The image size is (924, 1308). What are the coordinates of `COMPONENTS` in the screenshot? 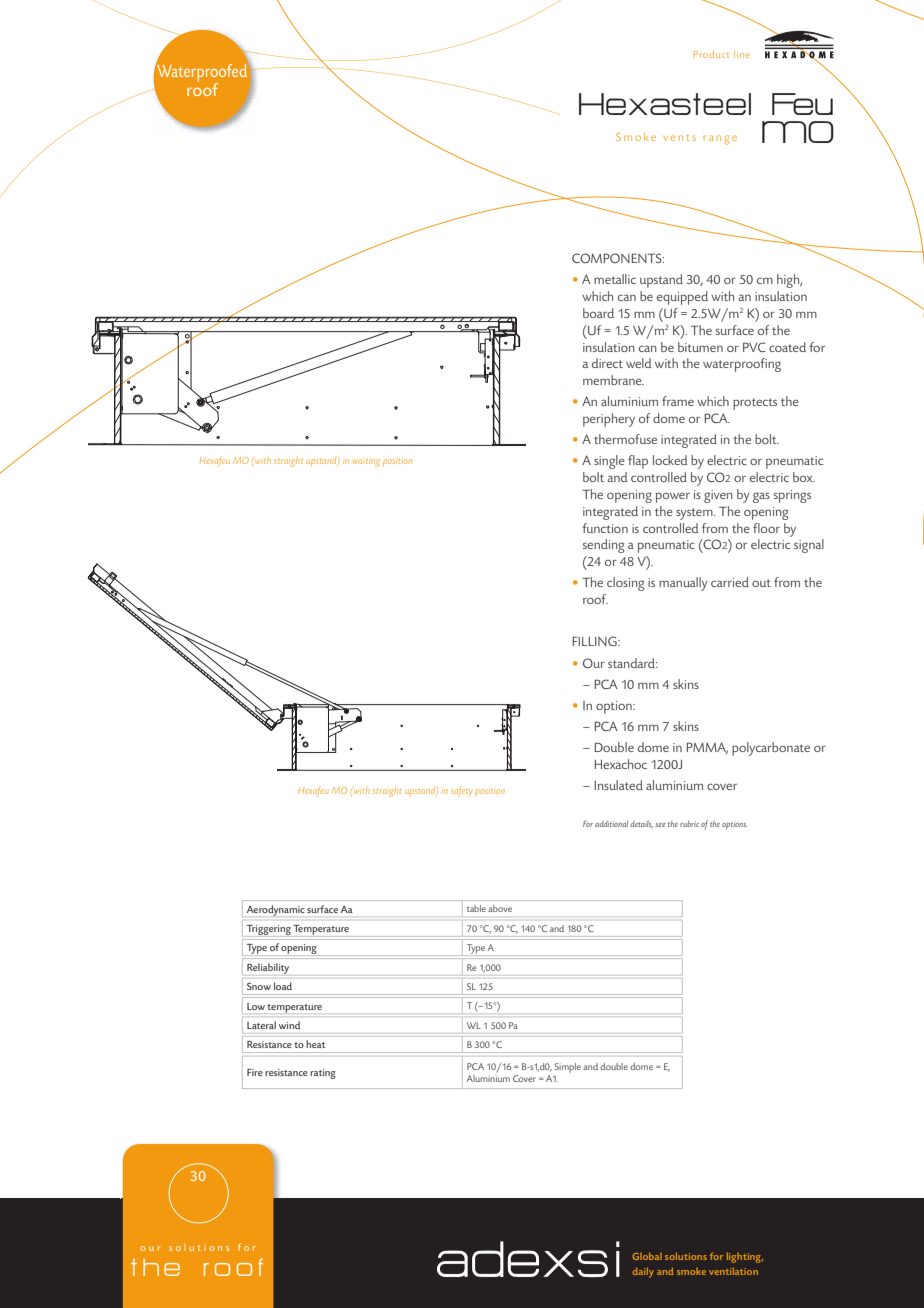 It's located at (618, 258).
